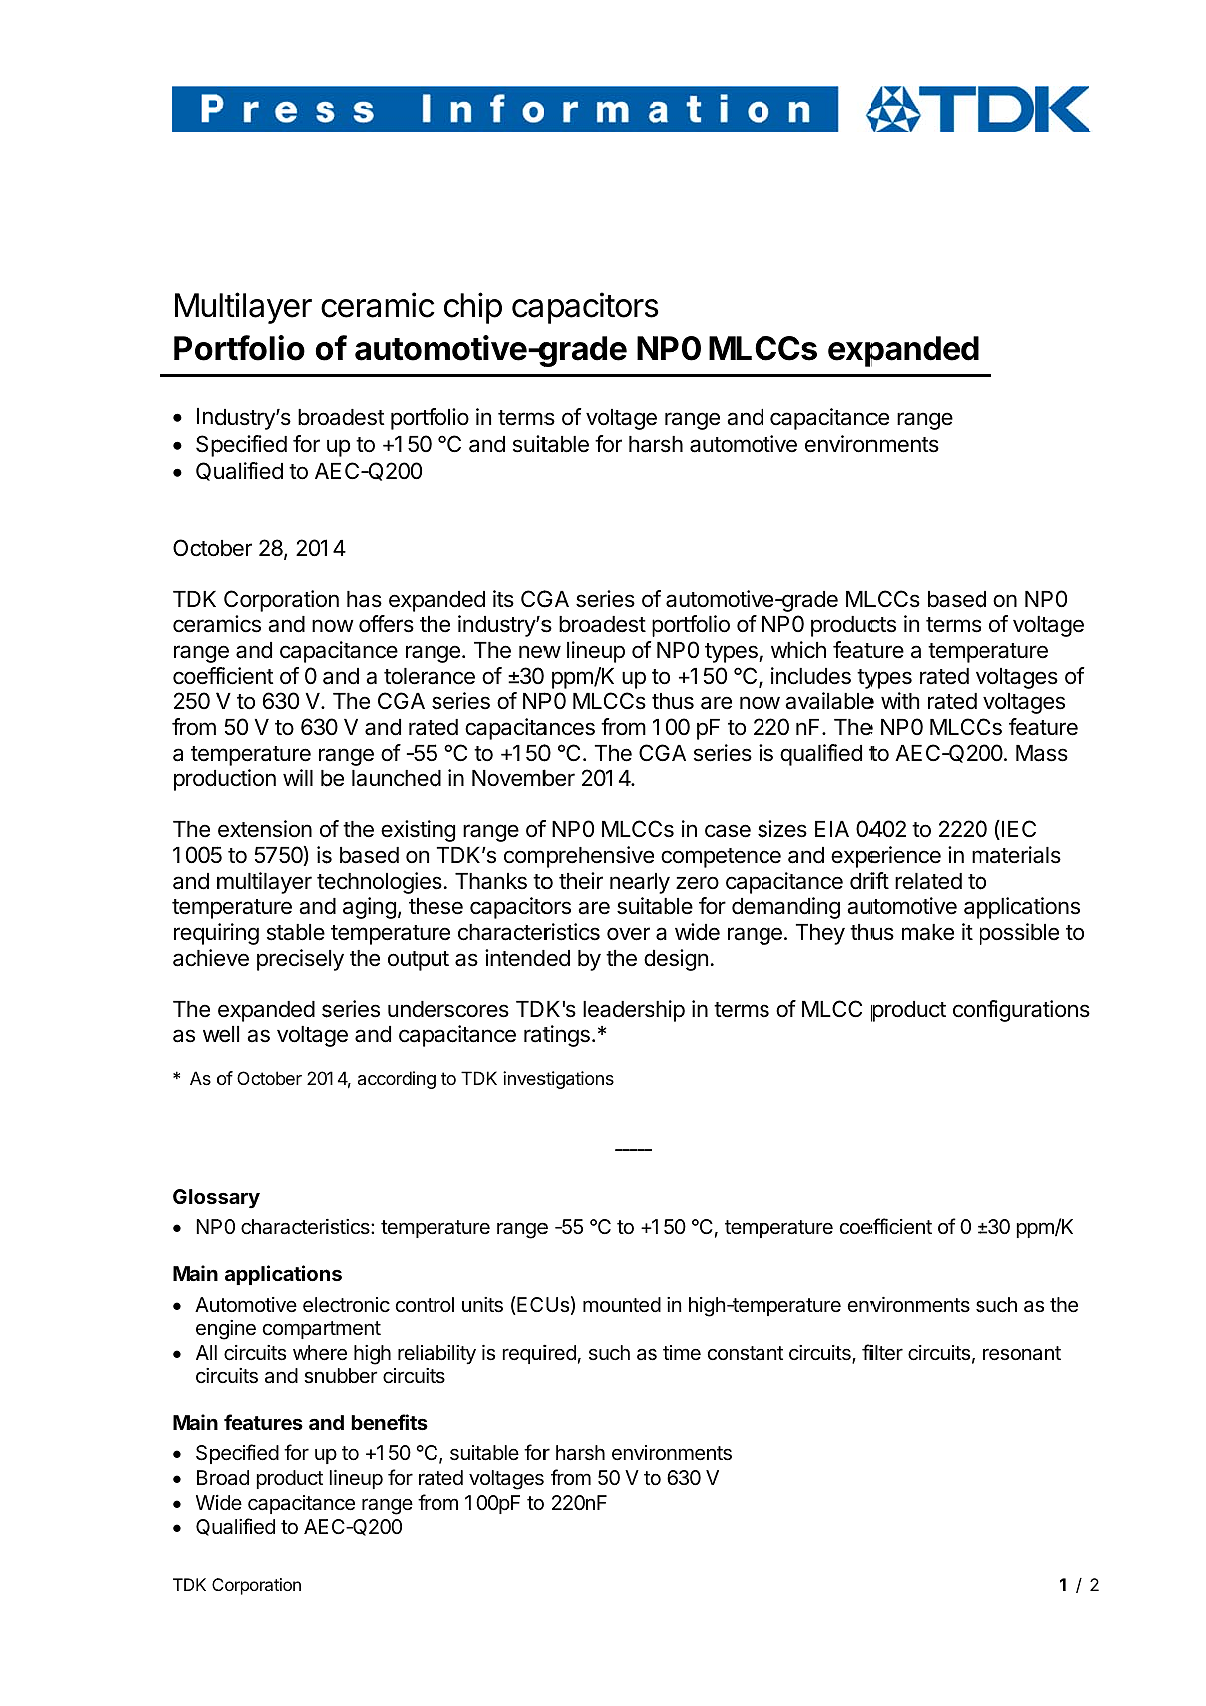 Image resolution: width=1206 pixels, height=1706 pixels. Describe the element at coordinates (525, 1078) in the document. I see `inves` at that location.
